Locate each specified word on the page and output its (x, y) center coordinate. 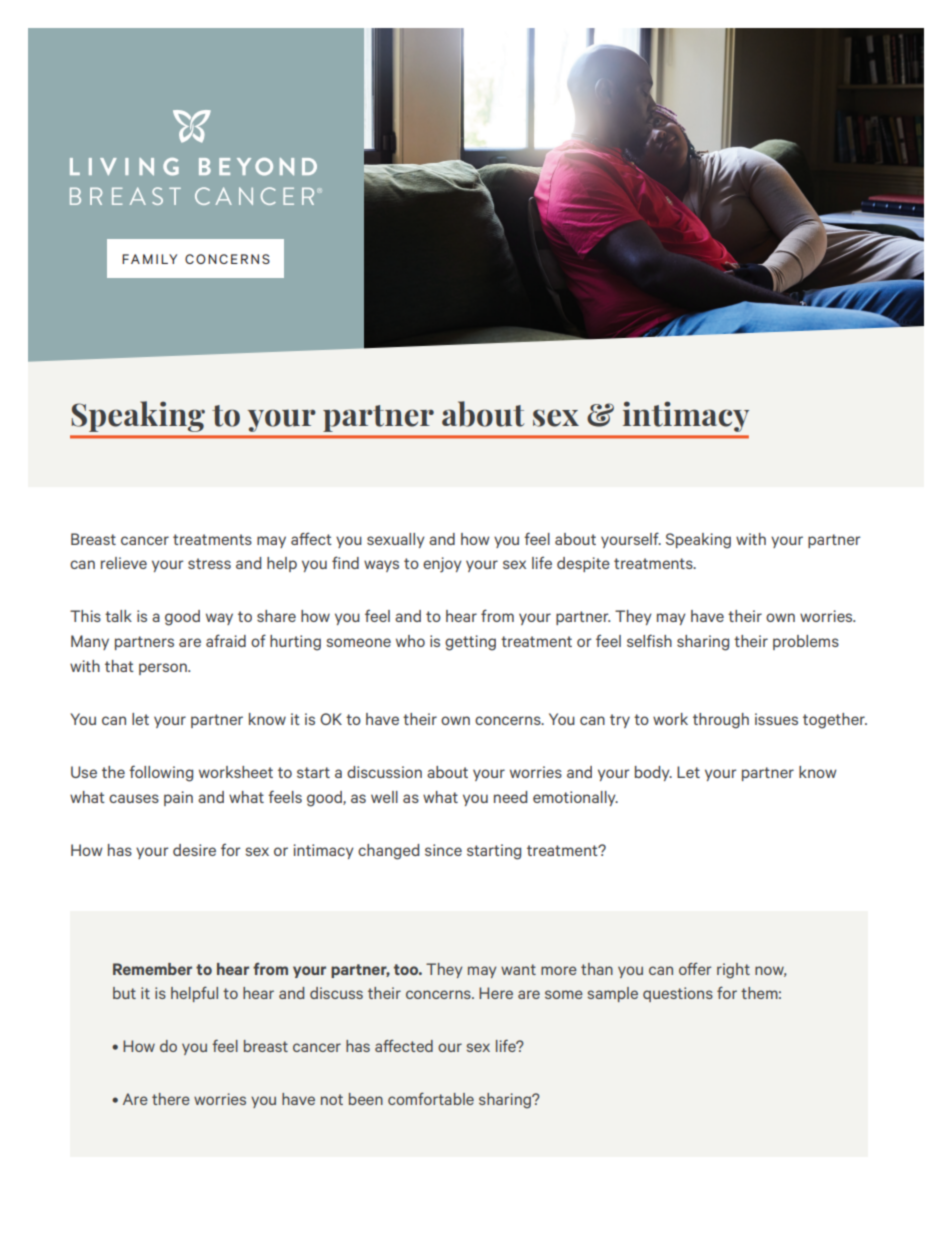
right (733, 971)
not (332, 1099)
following (161, 773)
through (721, 721)
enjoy (442, 565)
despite (583, 564)
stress (209, 563)
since (443, 850)
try (620, 721)
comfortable (431, 1098)
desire (194, 850)
